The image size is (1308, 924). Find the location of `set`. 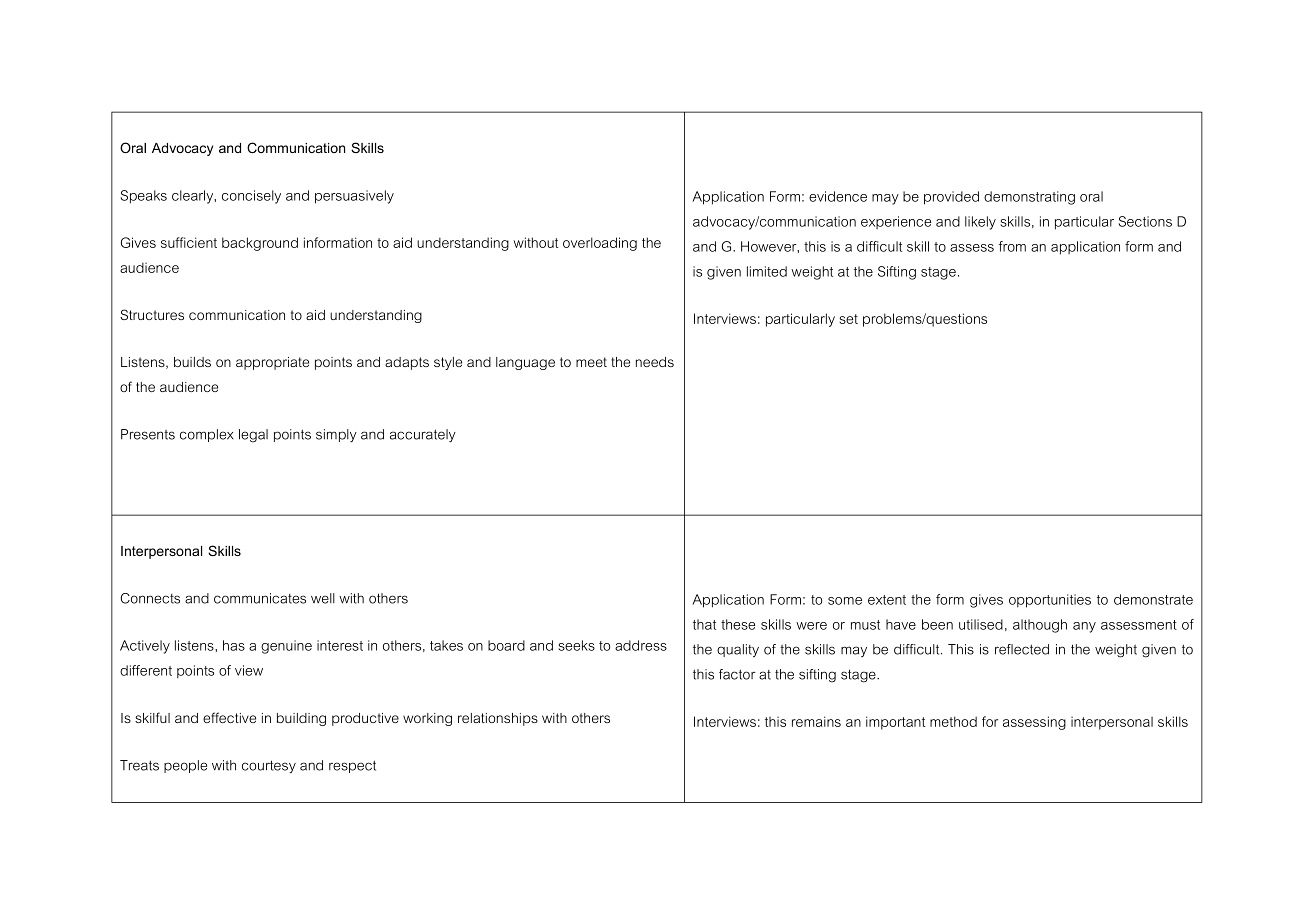

set is located at coordinates (848, 319).
